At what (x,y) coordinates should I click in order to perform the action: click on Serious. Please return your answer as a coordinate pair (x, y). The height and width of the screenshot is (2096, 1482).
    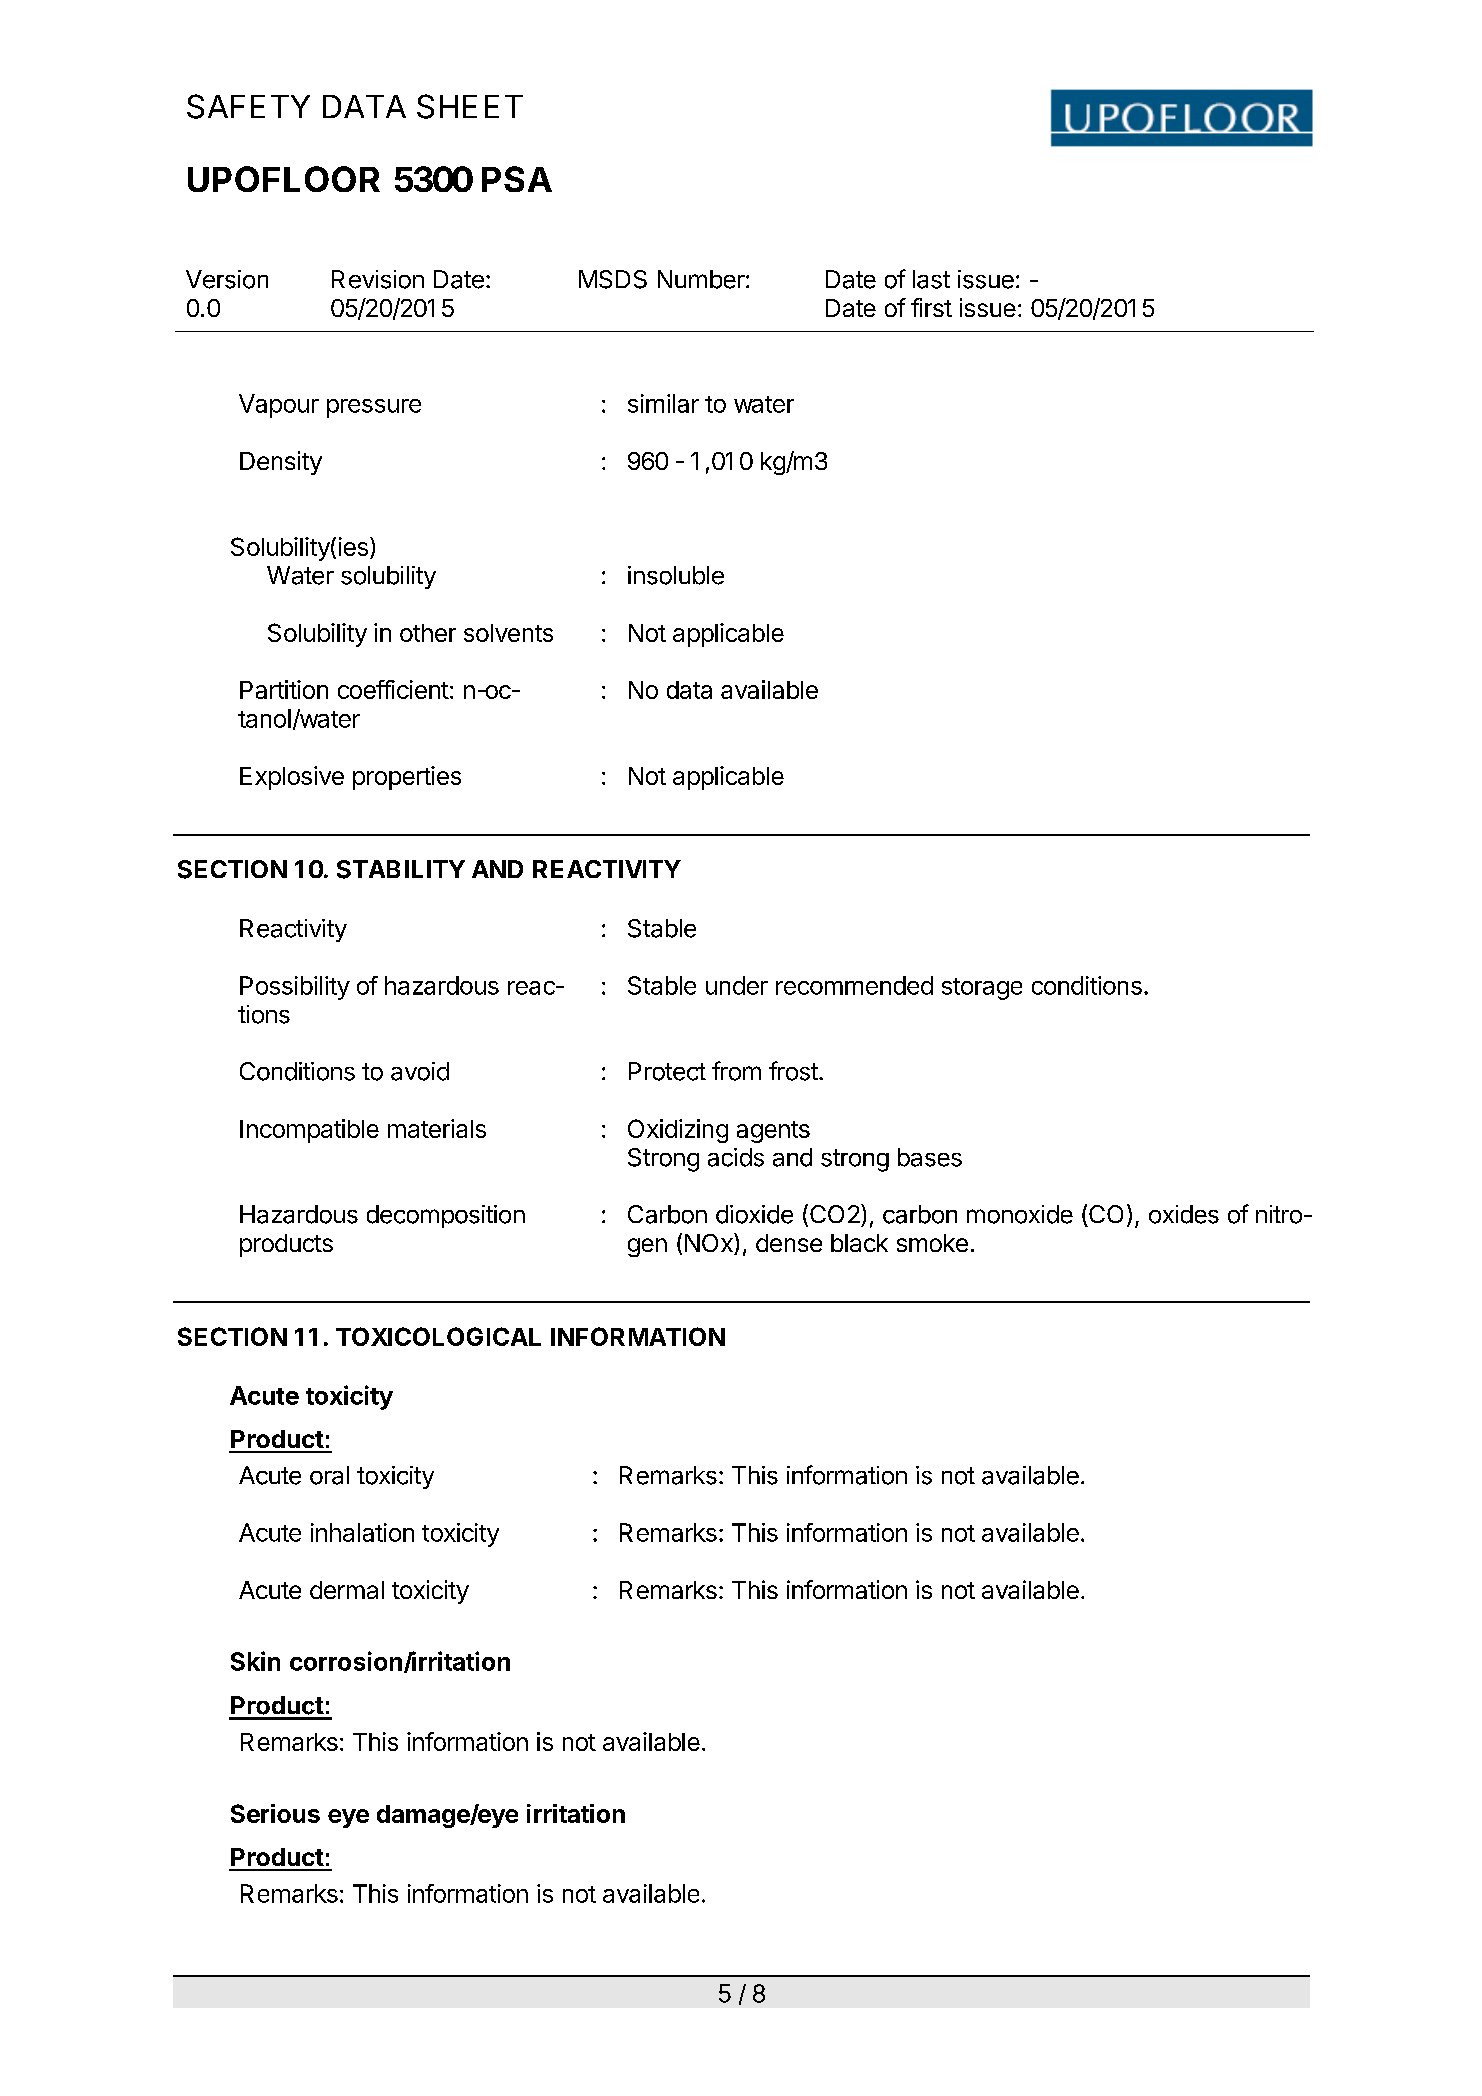
    Looking at the image, I should click on (275, 1813).
